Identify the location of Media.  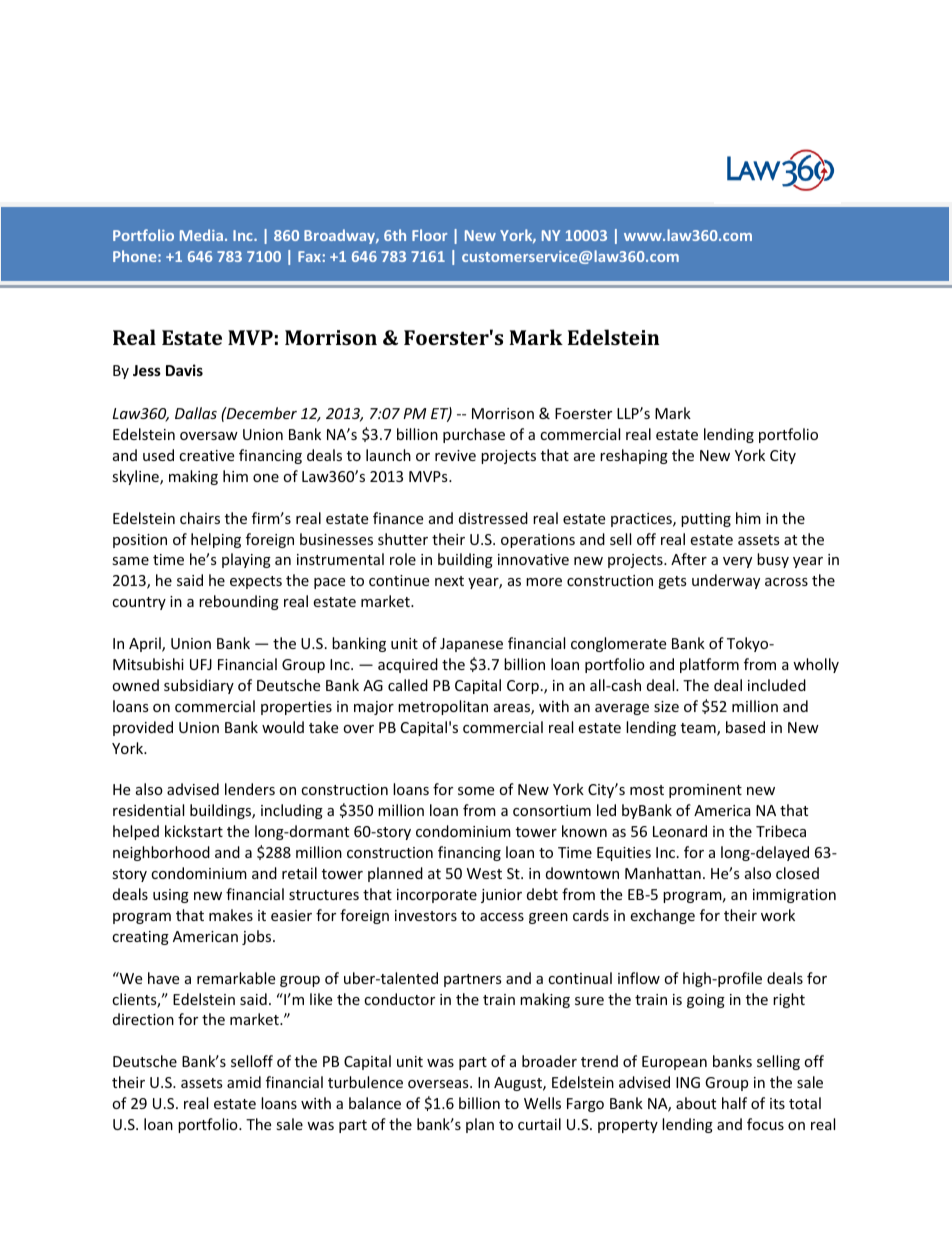
(201, 235).
